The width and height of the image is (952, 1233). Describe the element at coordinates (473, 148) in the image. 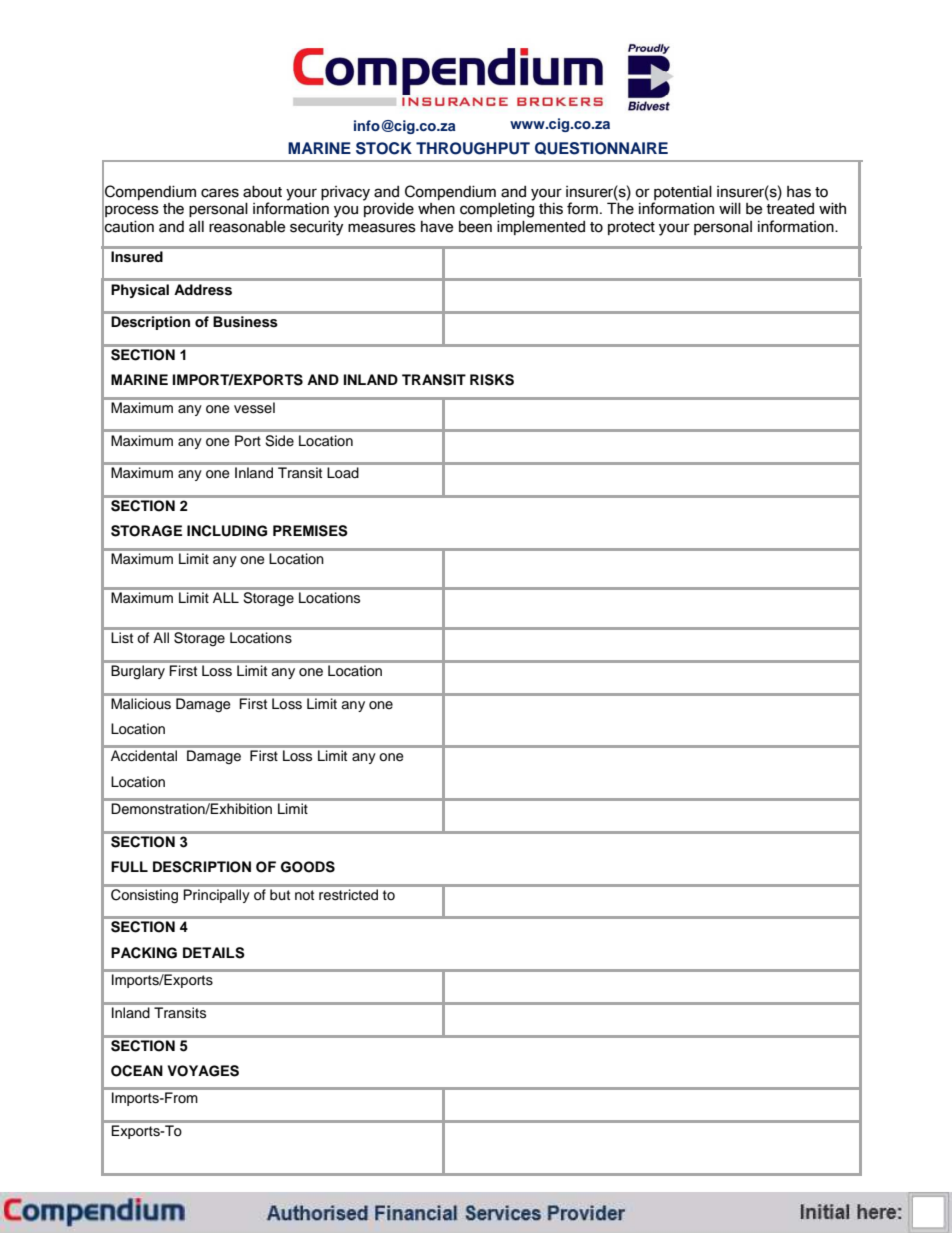

I see `THROUGHPUT` at that location.
